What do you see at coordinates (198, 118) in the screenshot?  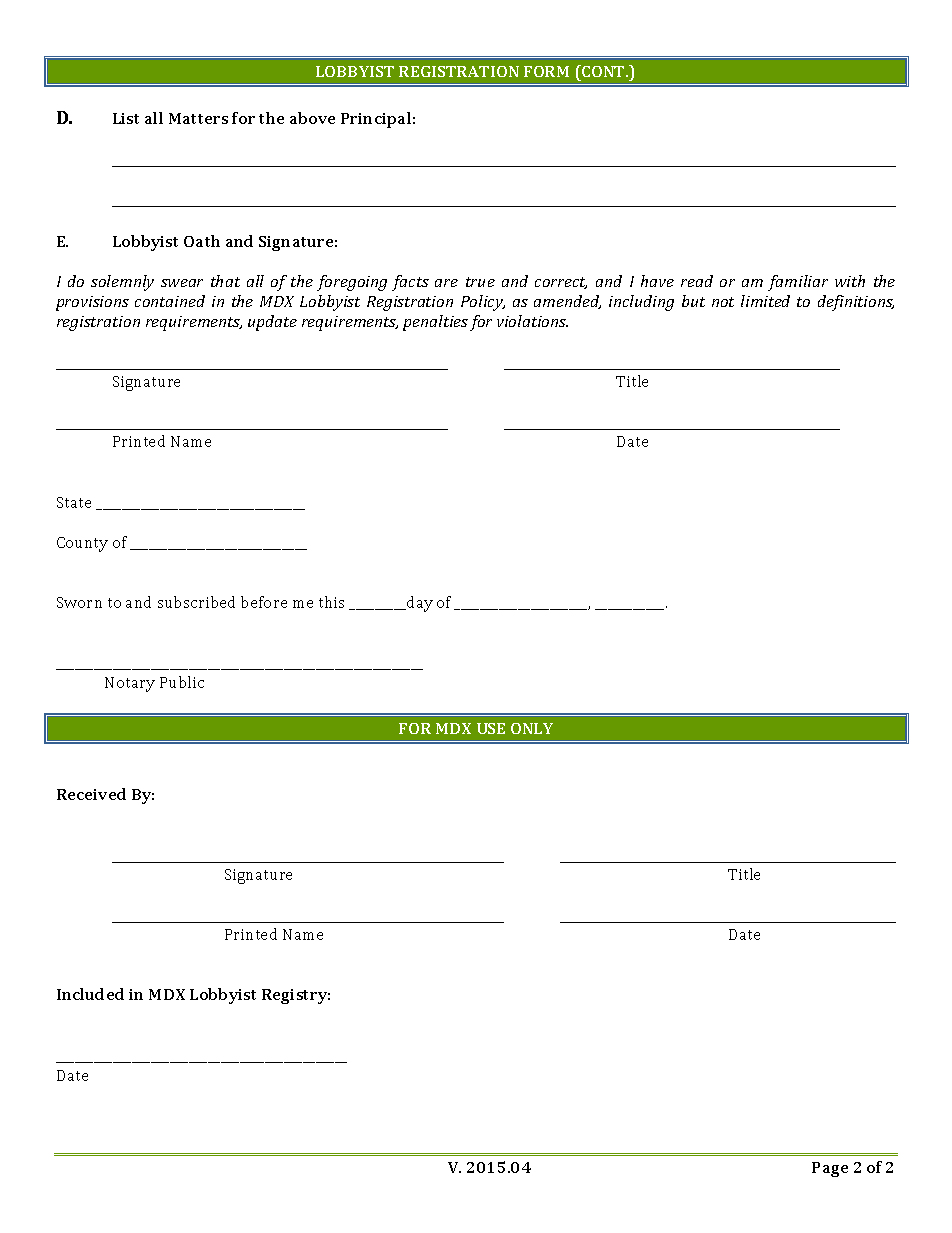 I see `Matters` at bounding box center [198, 118].
